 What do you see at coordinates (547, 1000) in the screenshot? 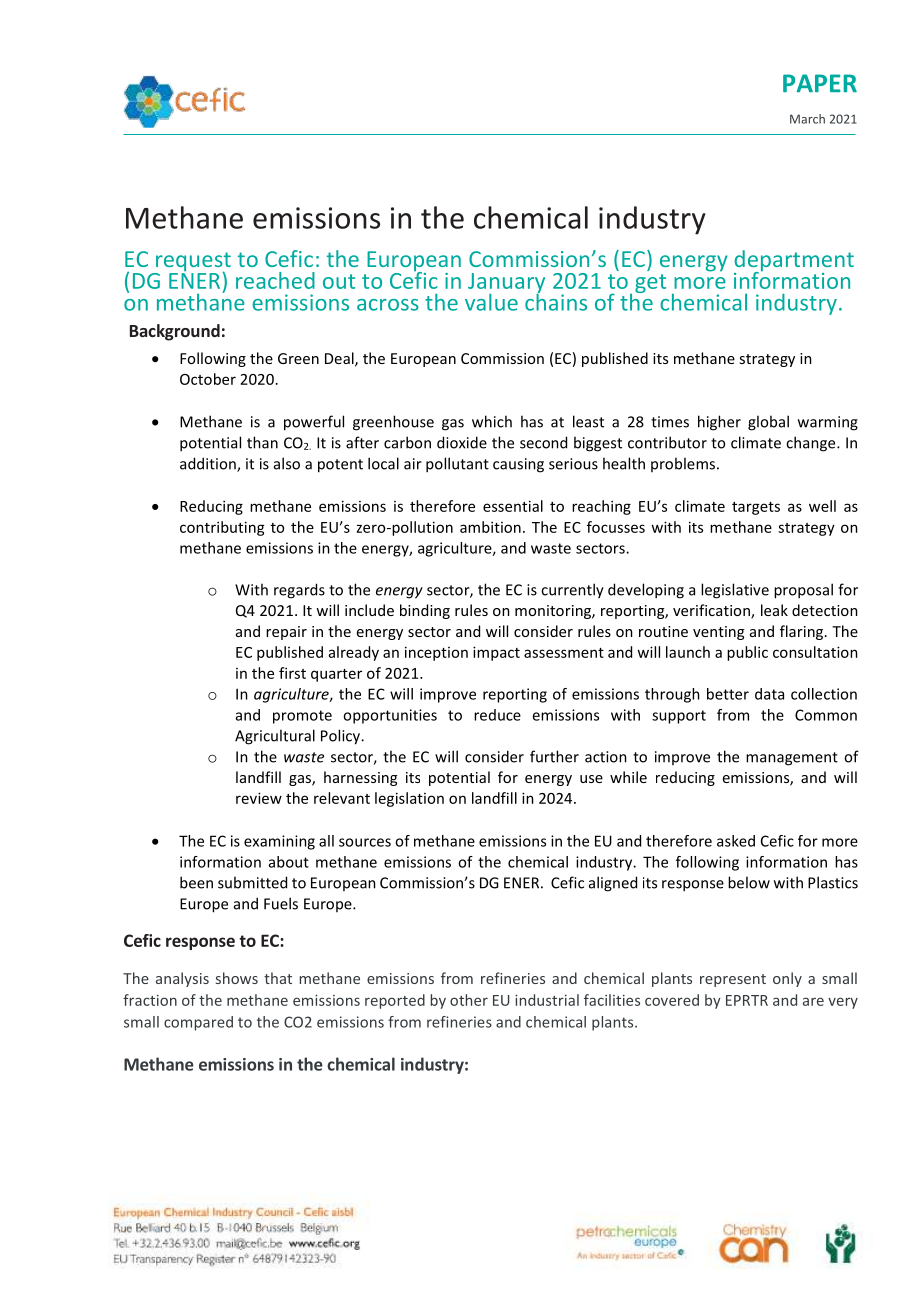
I see `industrial` at bounding box center [547, 1000].
